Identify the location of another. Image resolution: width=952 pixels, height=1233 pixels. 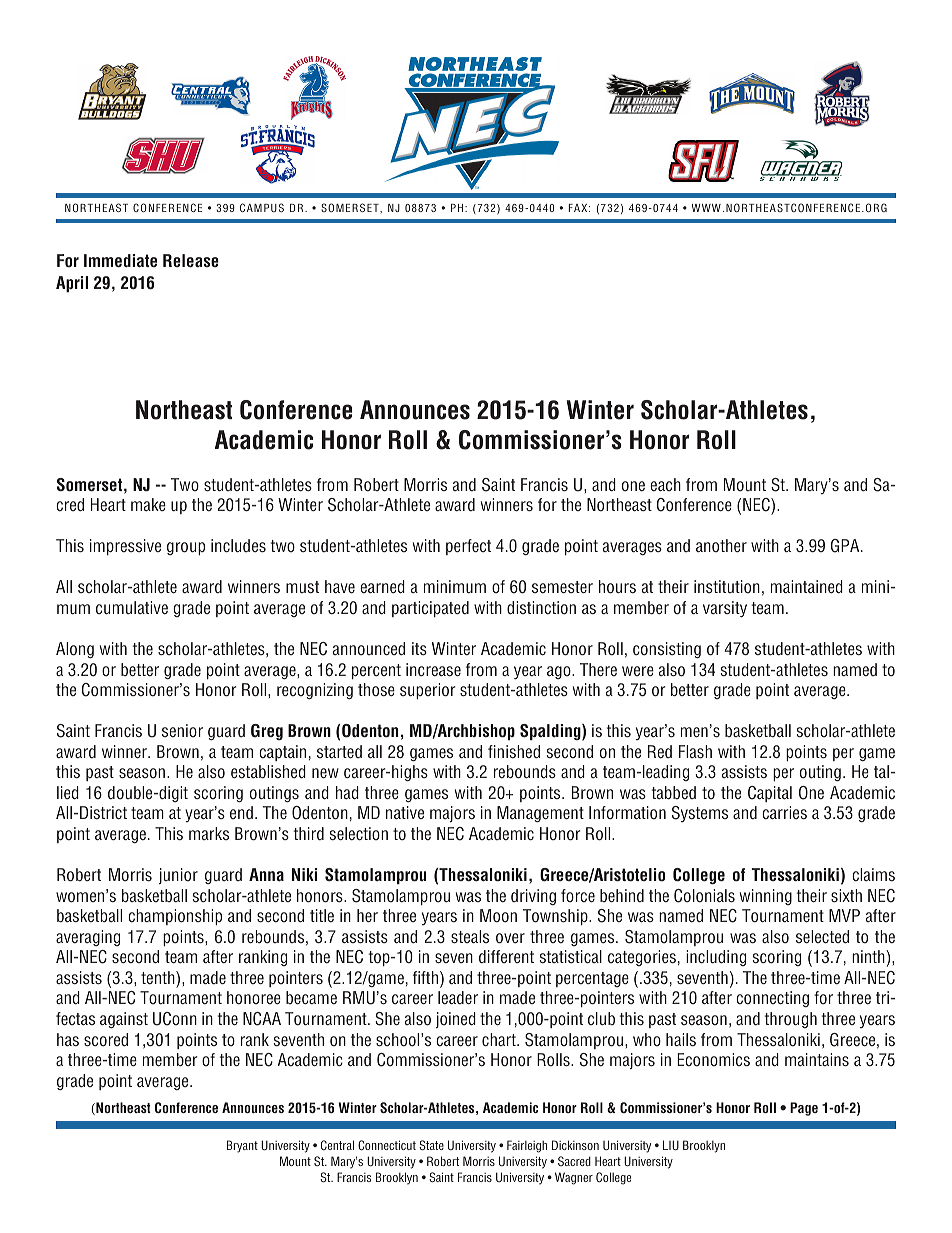
(721, 546).
